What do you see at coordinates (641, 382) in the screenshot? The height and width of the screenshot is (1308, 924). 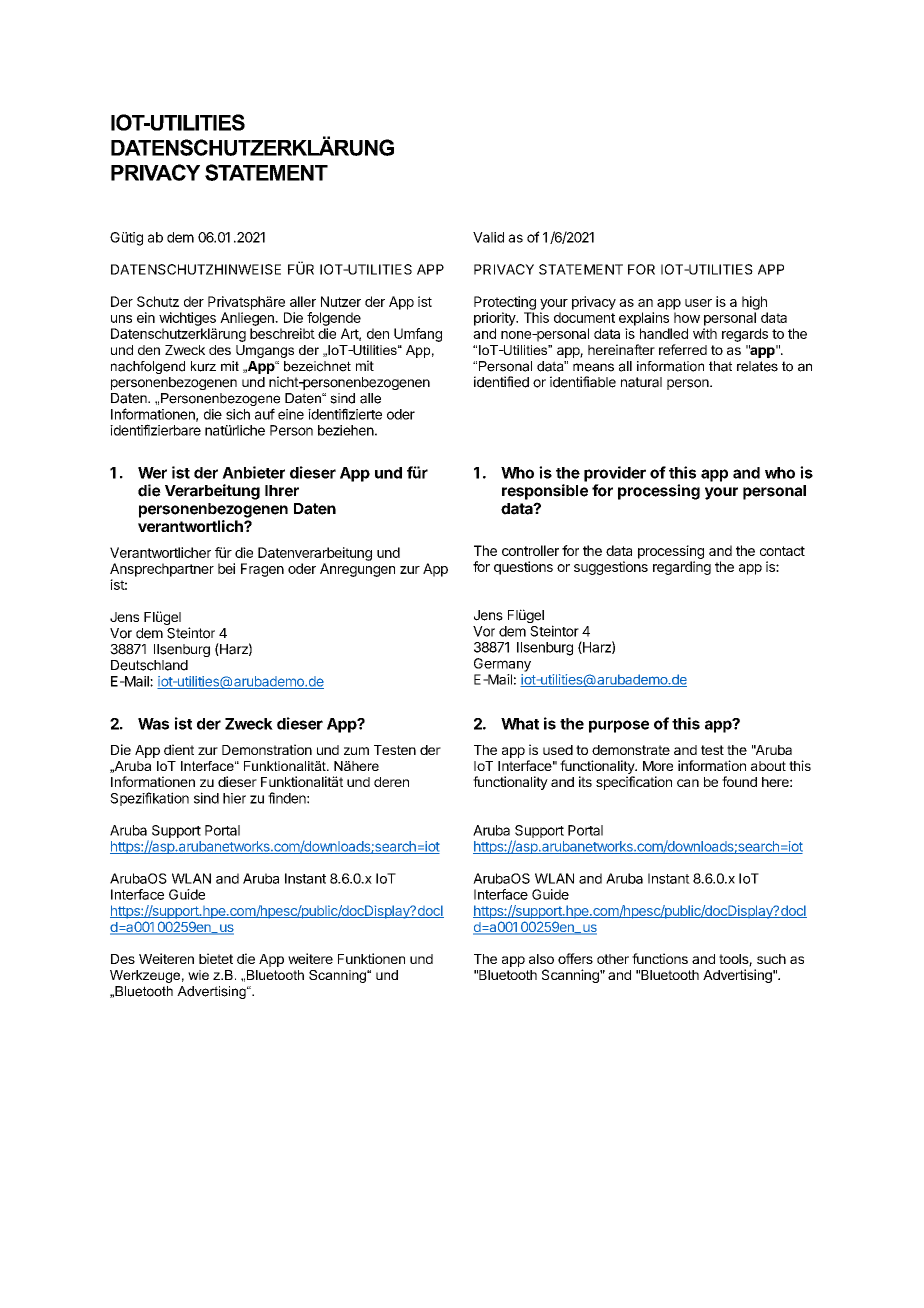 I see `natural` at bounding box center [641, 382].
